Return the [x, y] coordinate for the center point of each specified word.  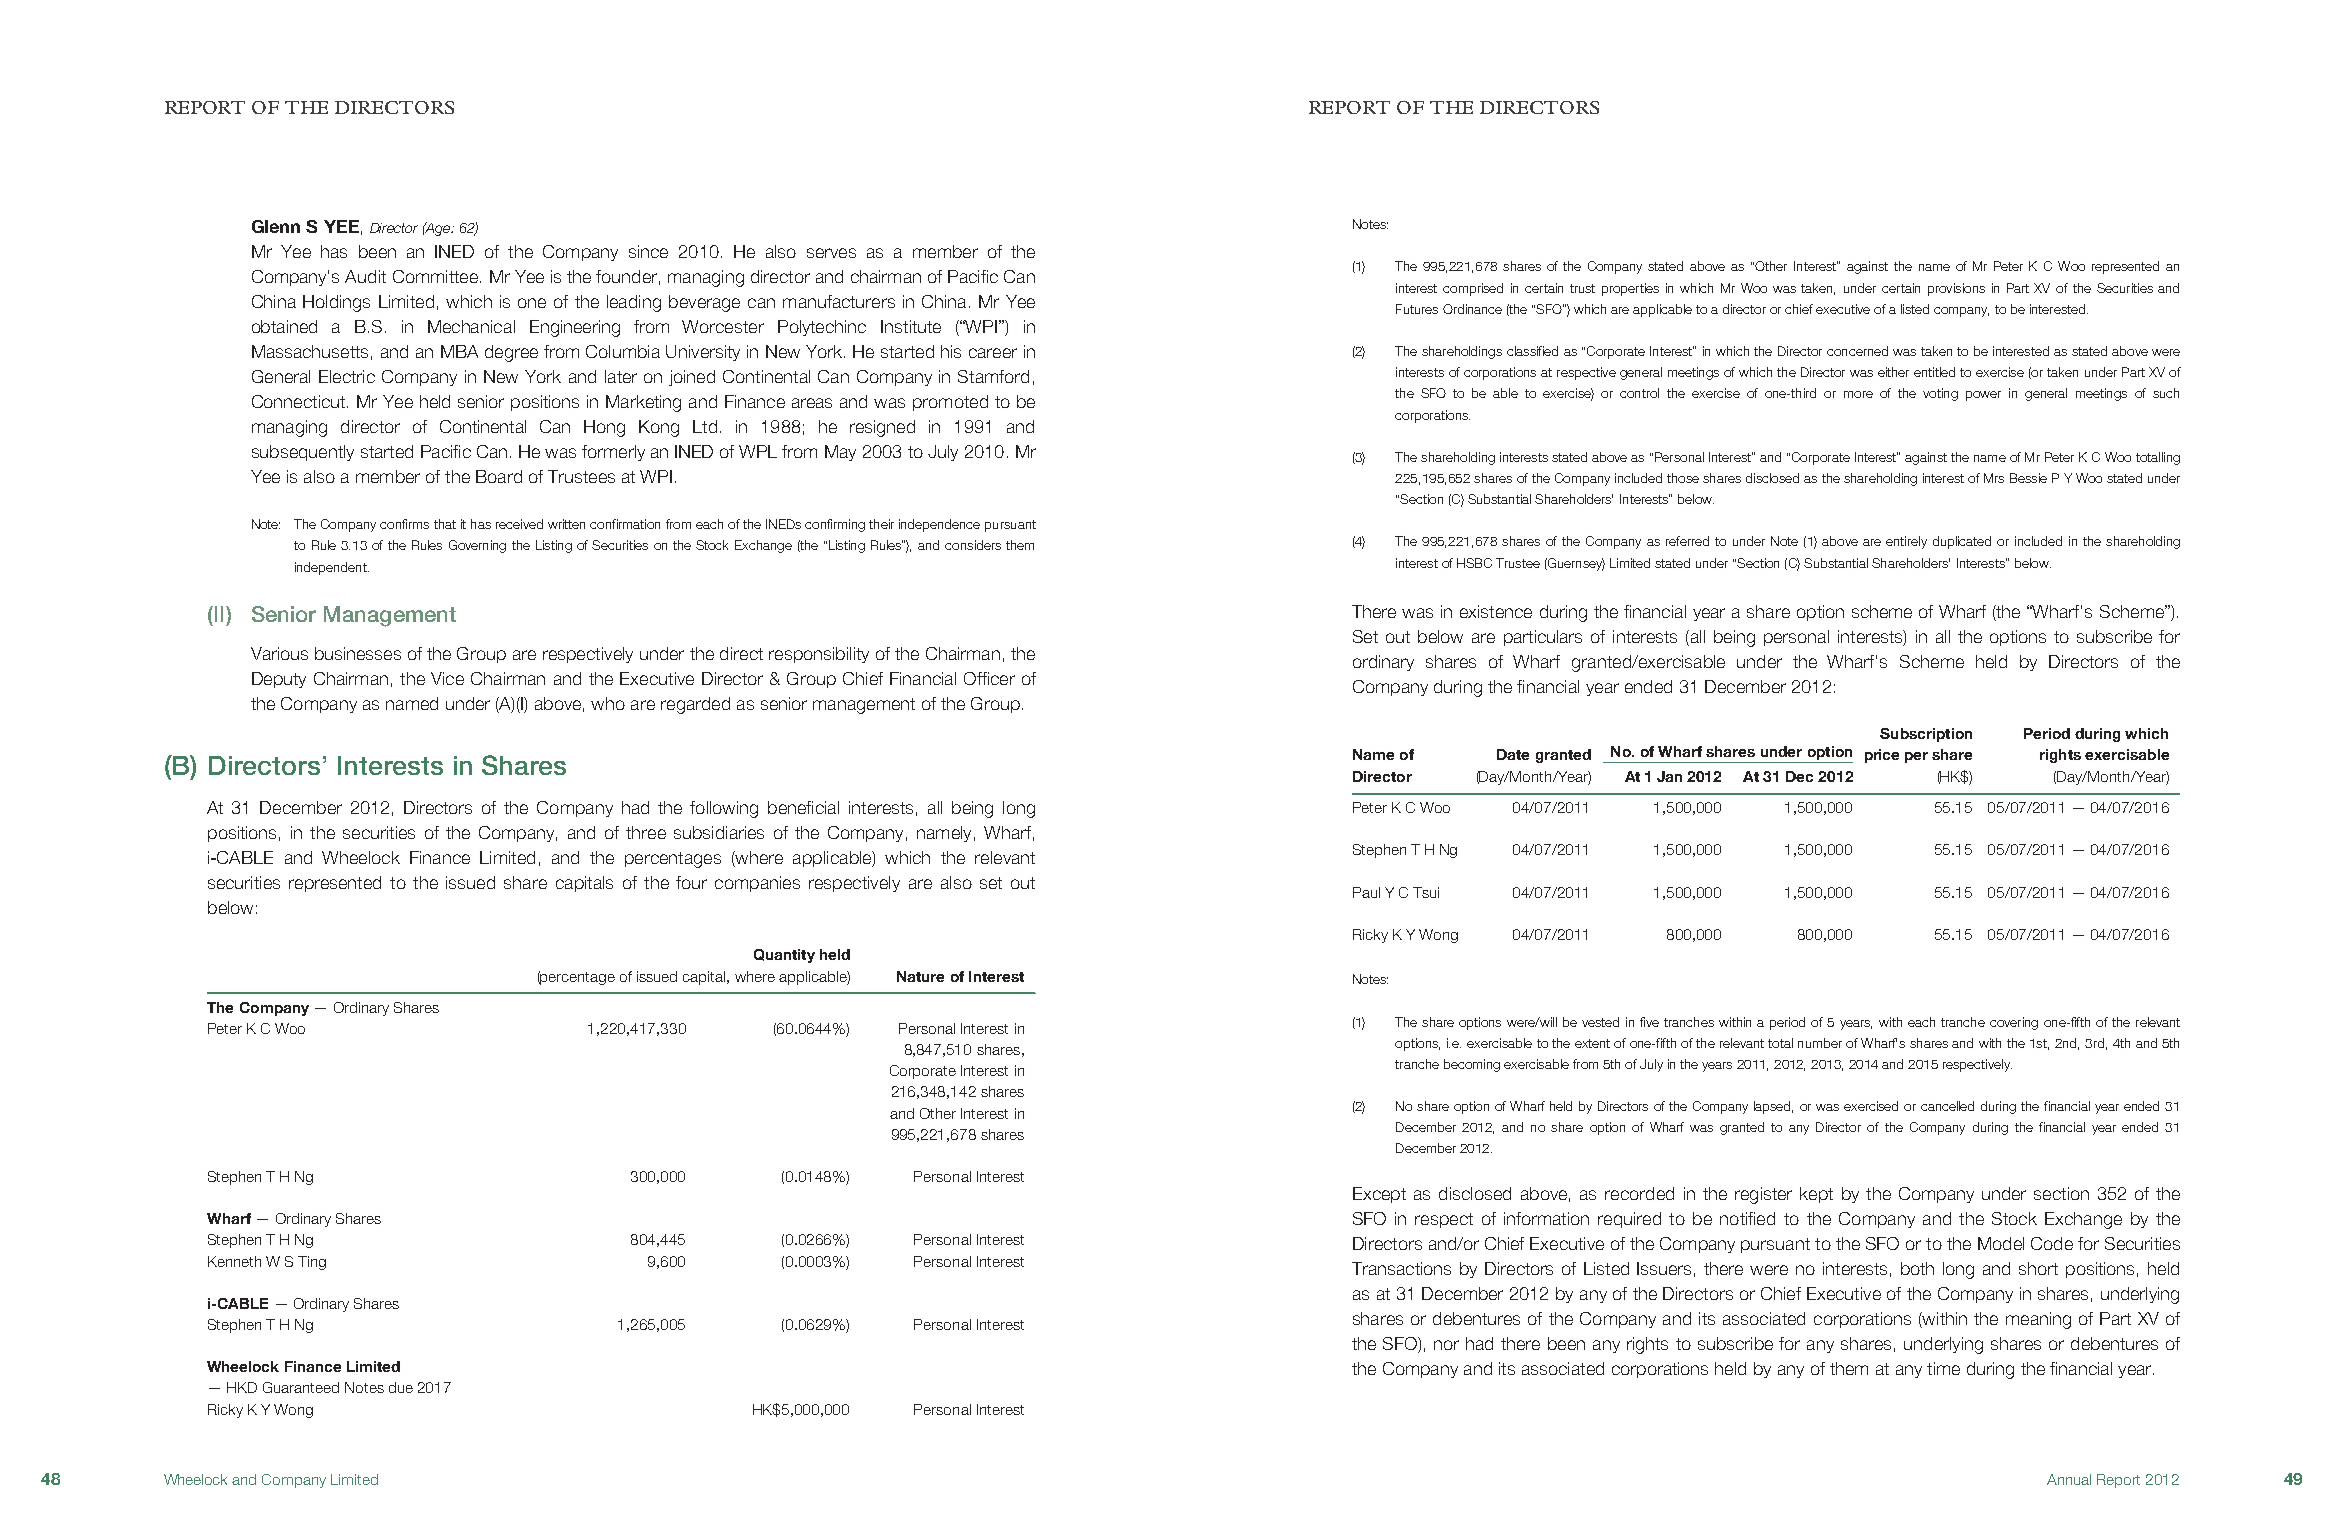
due [401, 1387]
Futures [1417, 309]
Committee [437, 276]
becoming [1472, 1065]
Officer [989, 678]
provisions [1956, 289]
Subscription [1926, 735]
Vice [447, 678]
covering [2014, 1023]
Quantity [784, 956]
